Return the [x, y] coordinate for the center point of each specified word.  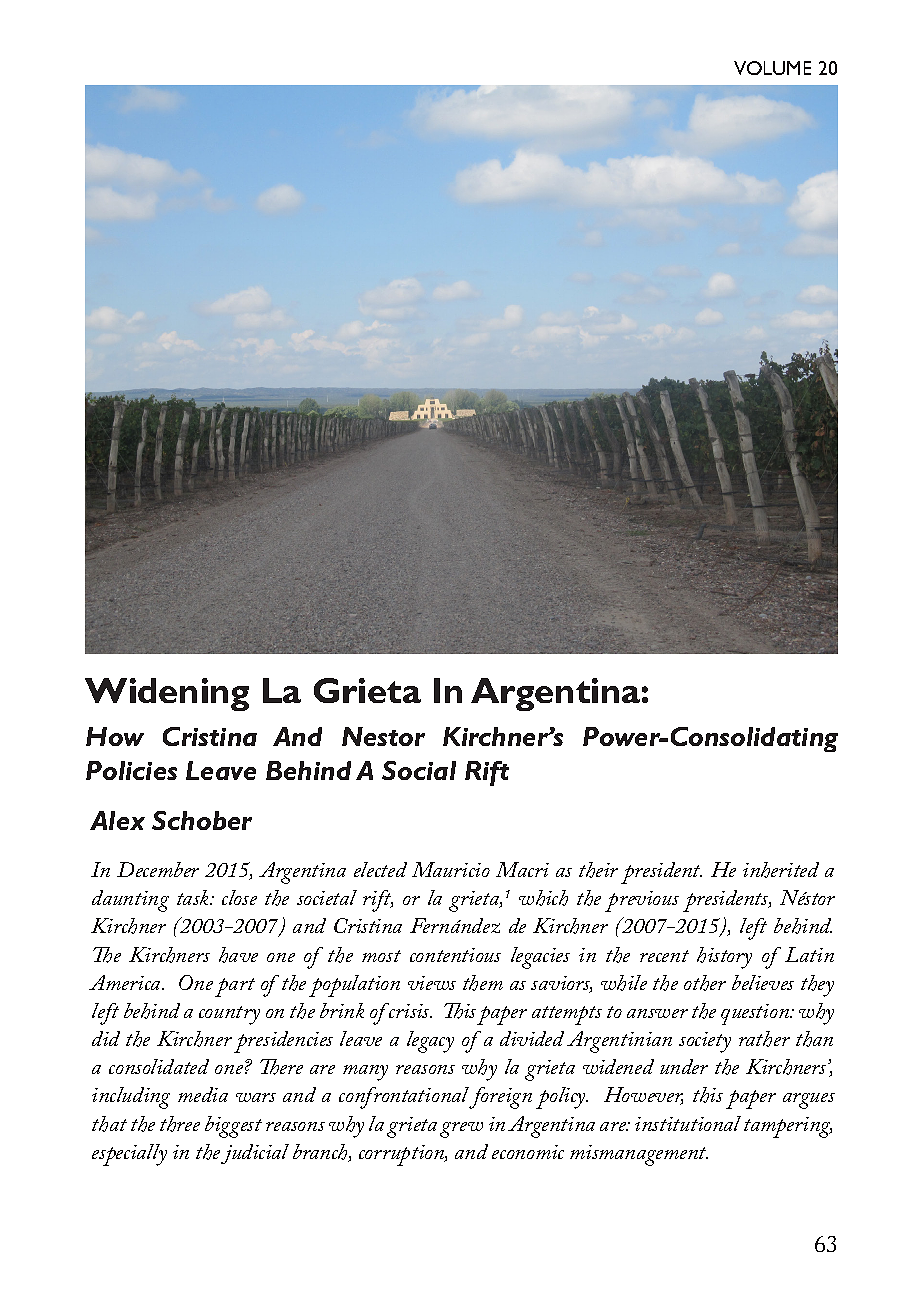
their [598, 870]
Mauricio [451, 869]
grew [461, 1130]
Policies [131, 770]
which [543, 898]
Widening [167, 694]
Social [419, 770]
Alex [117, 820]
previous [642, 901]
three [180, 1124]
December [158, 869]
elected [380, 869]
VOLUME [772, 68]
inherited [781, 870]
